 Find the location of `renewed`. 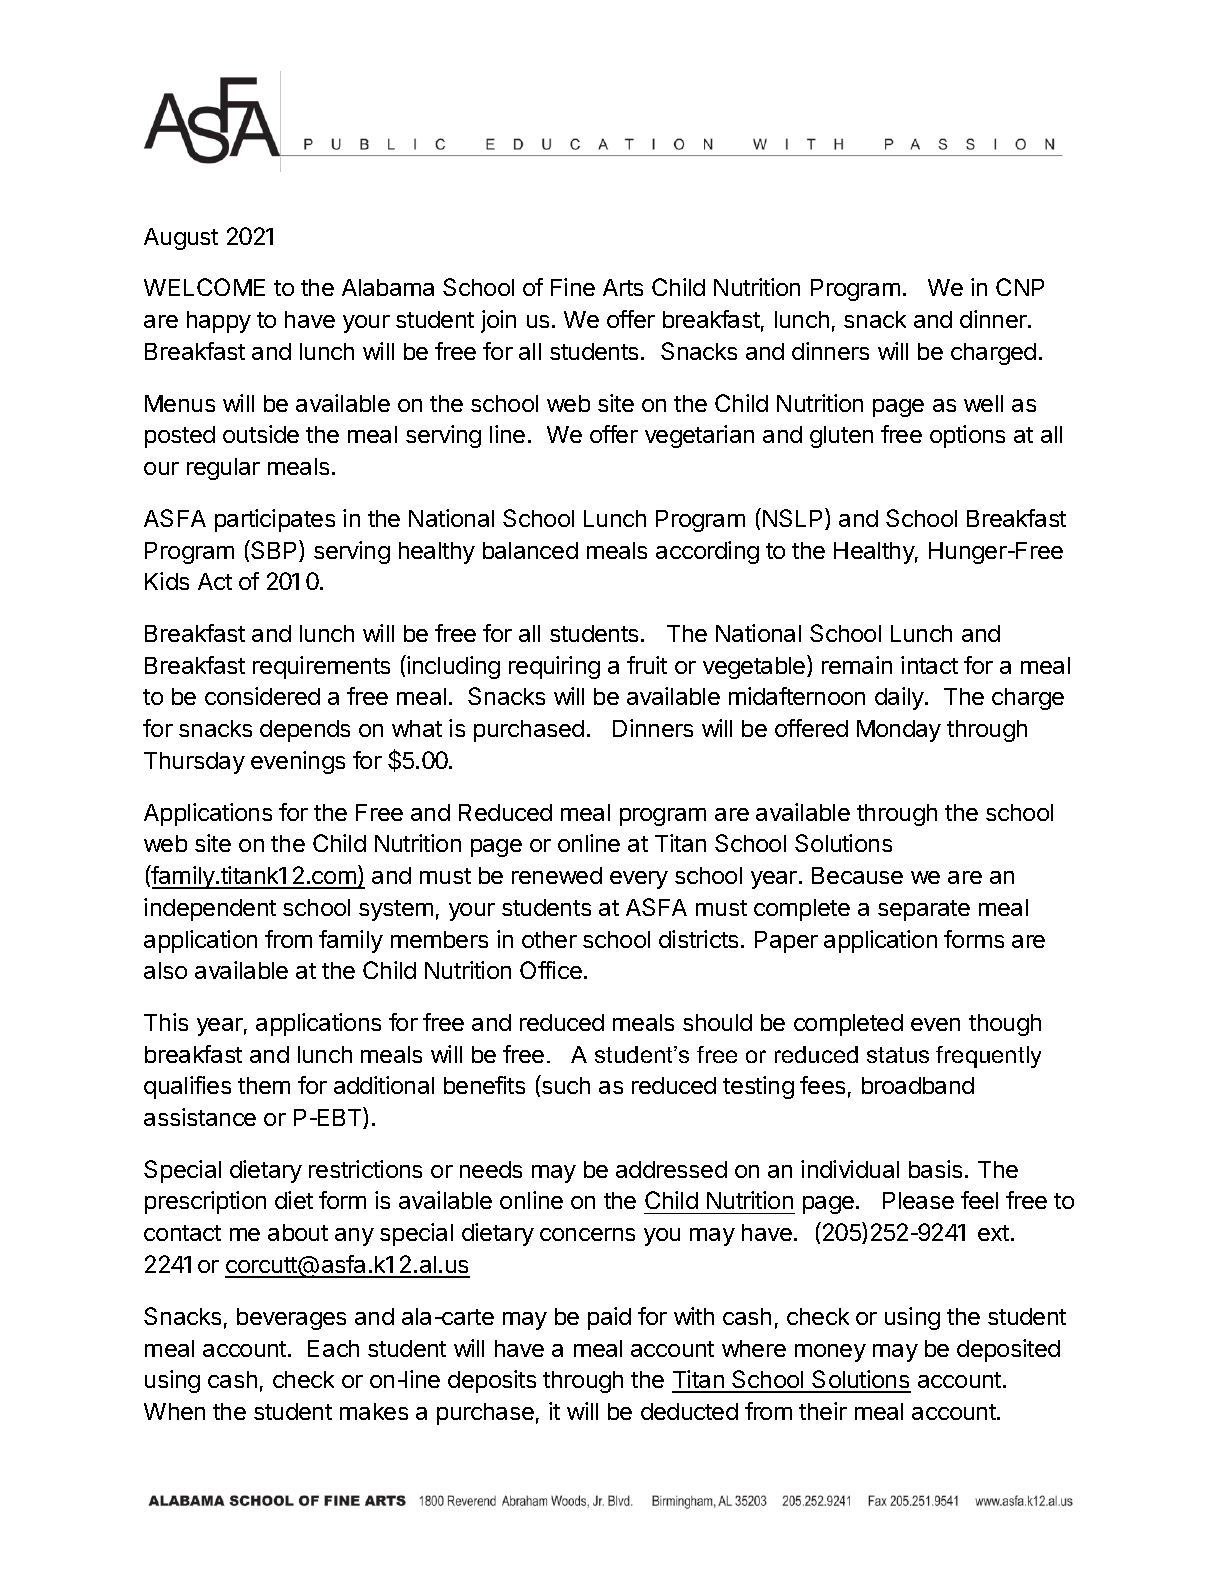

renewed is located at coordinates (557, 875).
